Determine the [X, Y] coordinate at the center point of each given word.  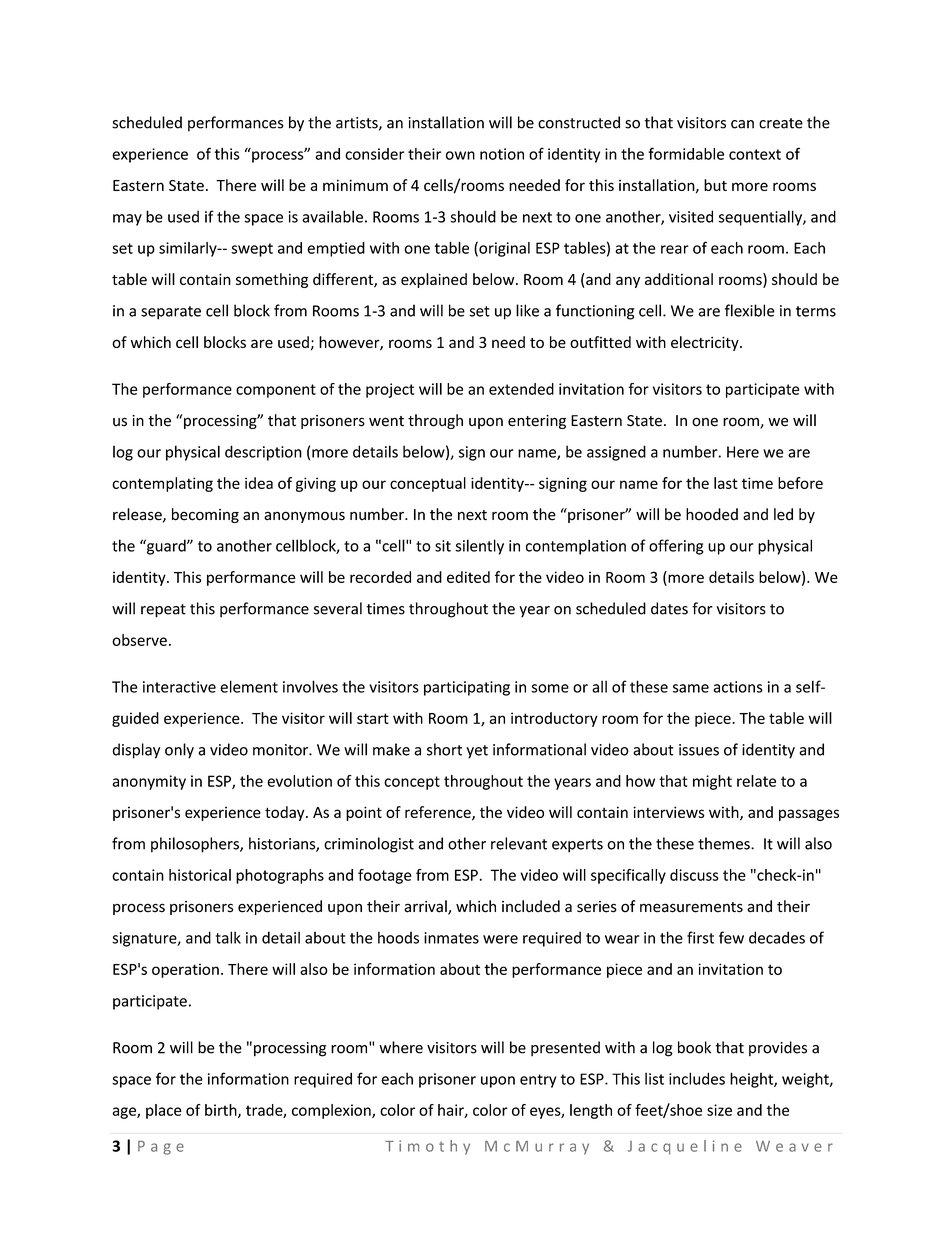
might [712, 782]
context [755, 154]
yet [477, 752]
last [726, 483]
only [179, 751]
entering [537, 422]
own [460, 155]
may [127, 220]
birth [222, 1111]
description [263, 453]
